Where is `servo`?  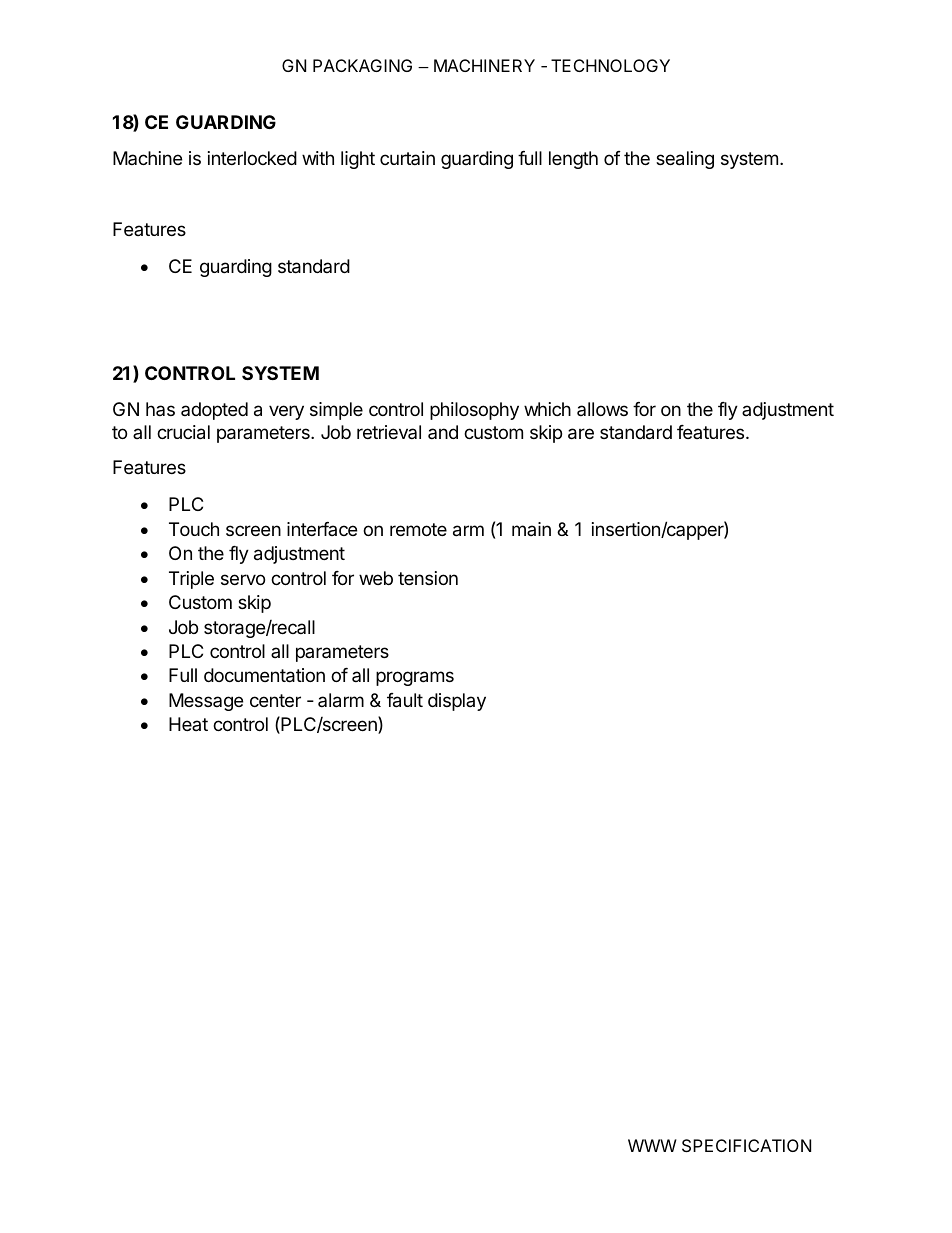 servo is located at coordinates (243, 579).
